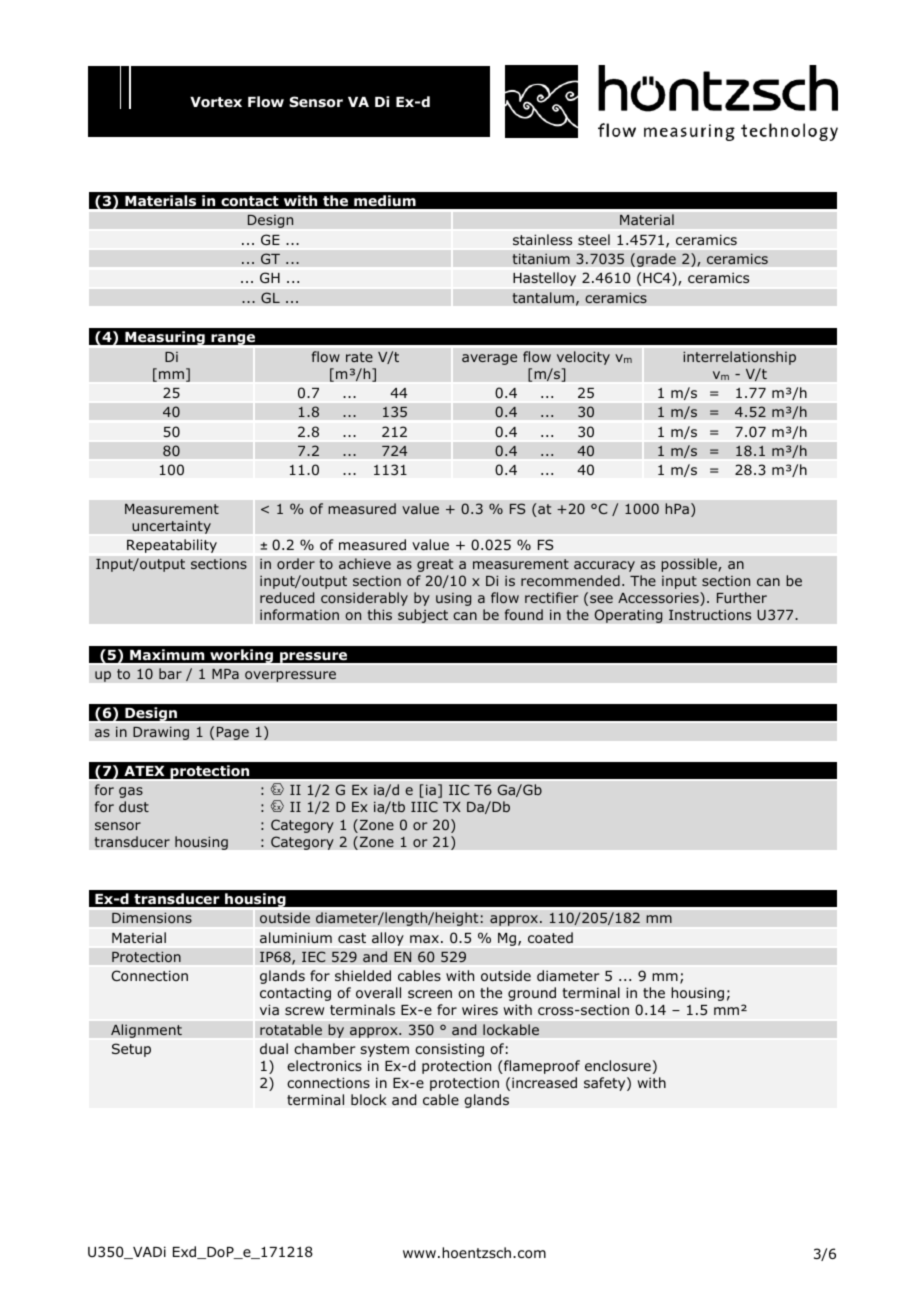  I want to click on consisting, so click(449, 1050).
